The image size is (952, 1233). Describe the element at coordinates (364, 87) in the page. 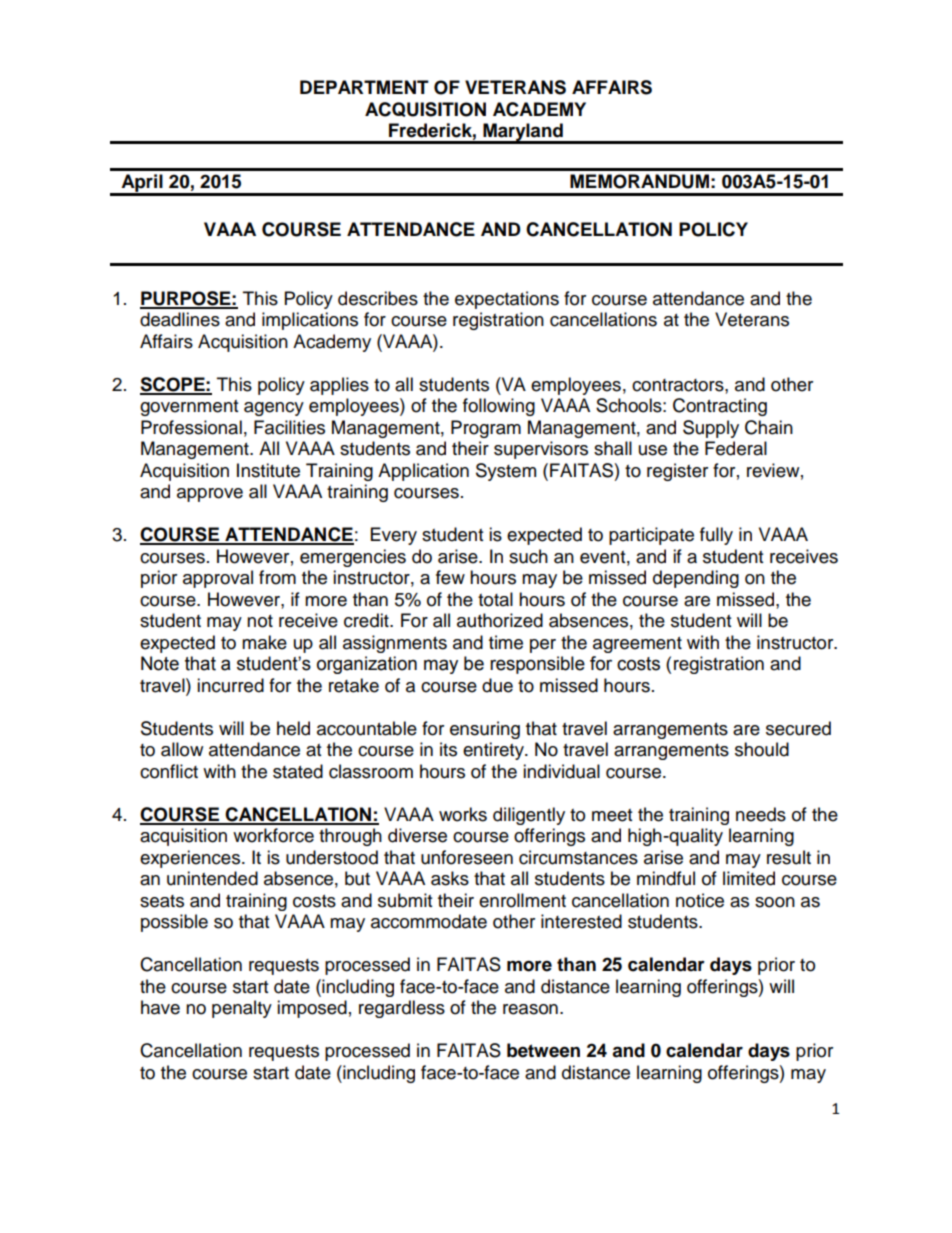

I see `DEPARTMENT` at that location.
